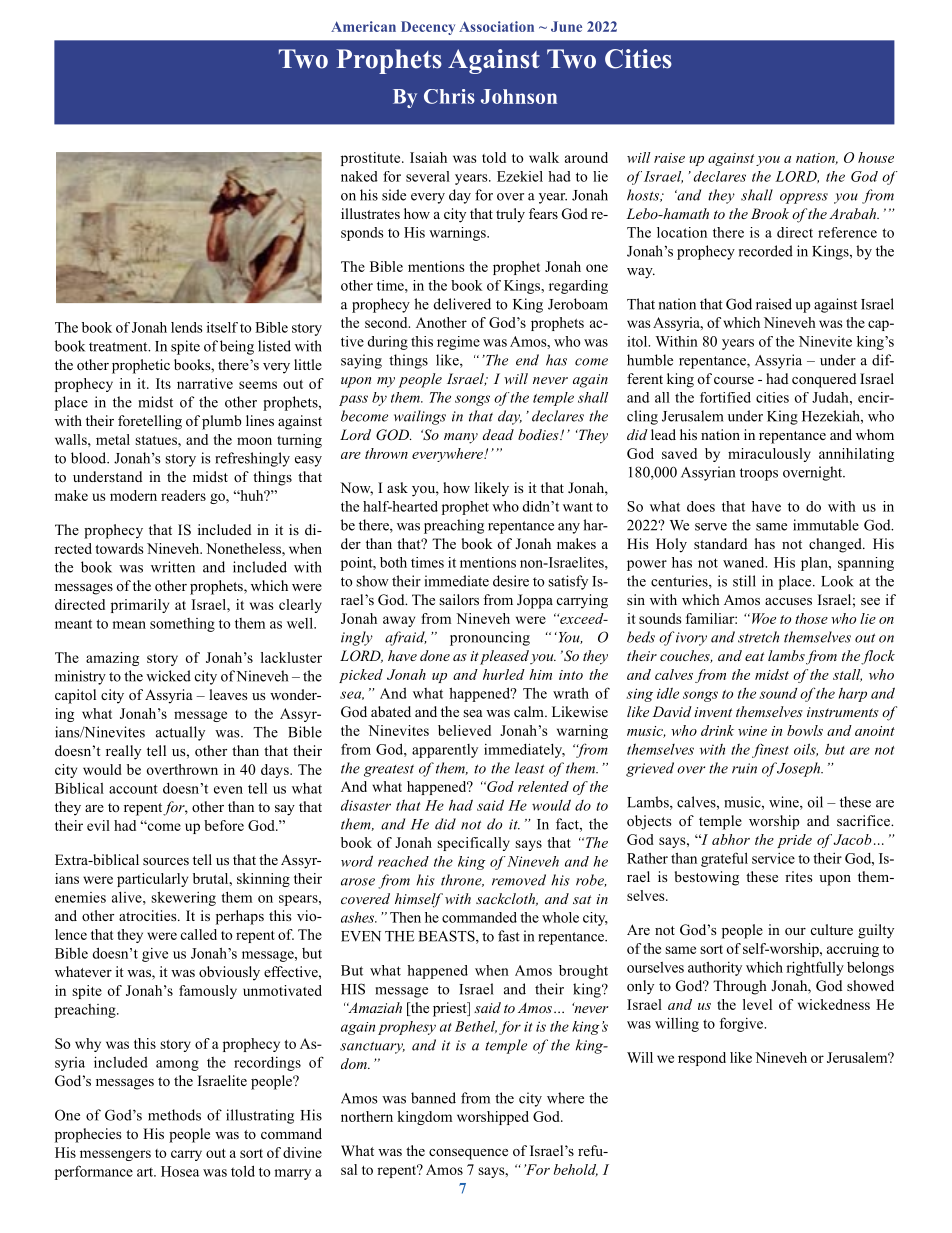 Image resolution: width=952 pixels, height=1233 pixels. What do you see at coordinates (183, 495) in the document?
I see `readers` at bounding box center [183, 495].
